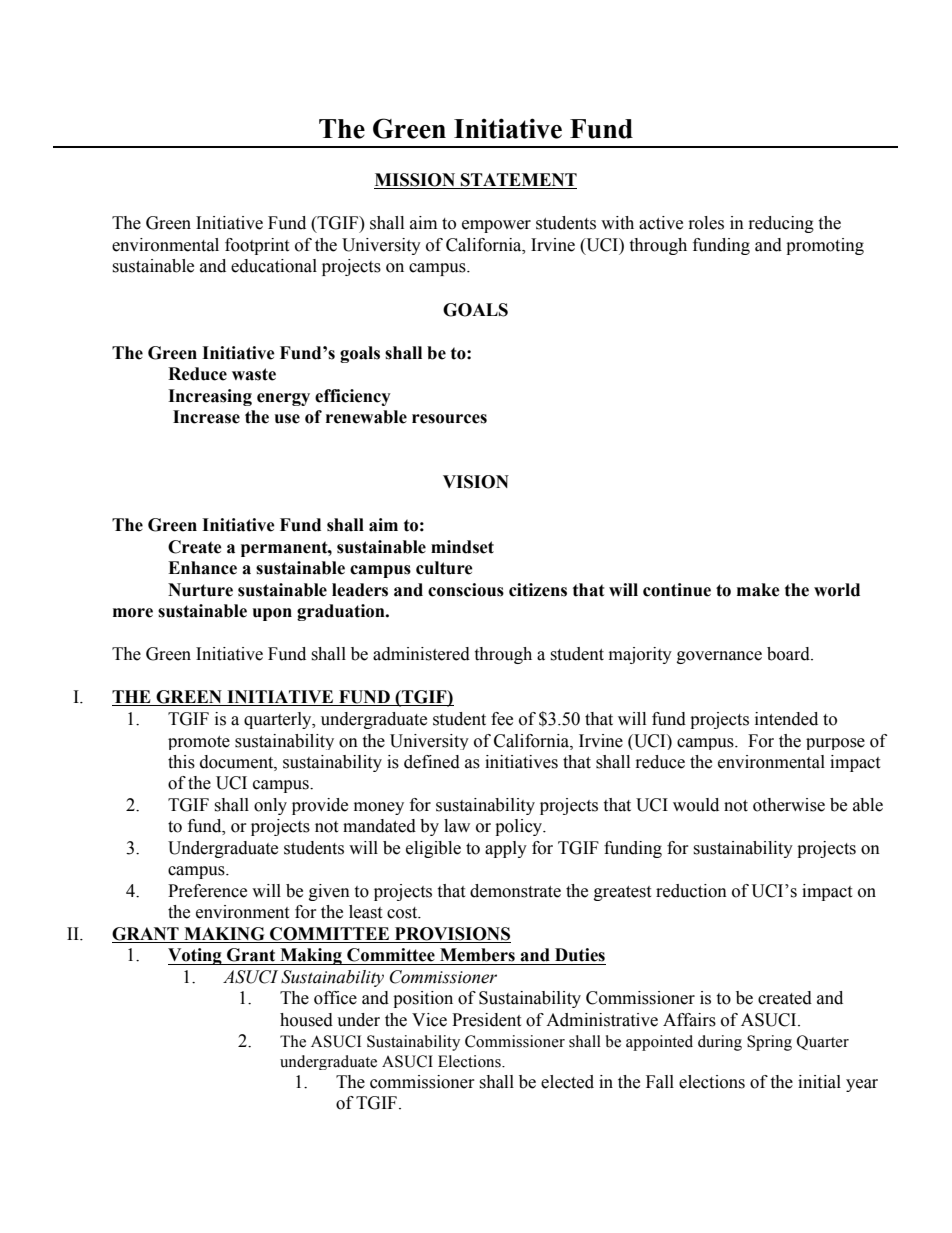 The image size is (952, 1233). What do you see at coordinates (502, 719) in the screenshot?
I see `fee` at bounding box center [502, 719].
